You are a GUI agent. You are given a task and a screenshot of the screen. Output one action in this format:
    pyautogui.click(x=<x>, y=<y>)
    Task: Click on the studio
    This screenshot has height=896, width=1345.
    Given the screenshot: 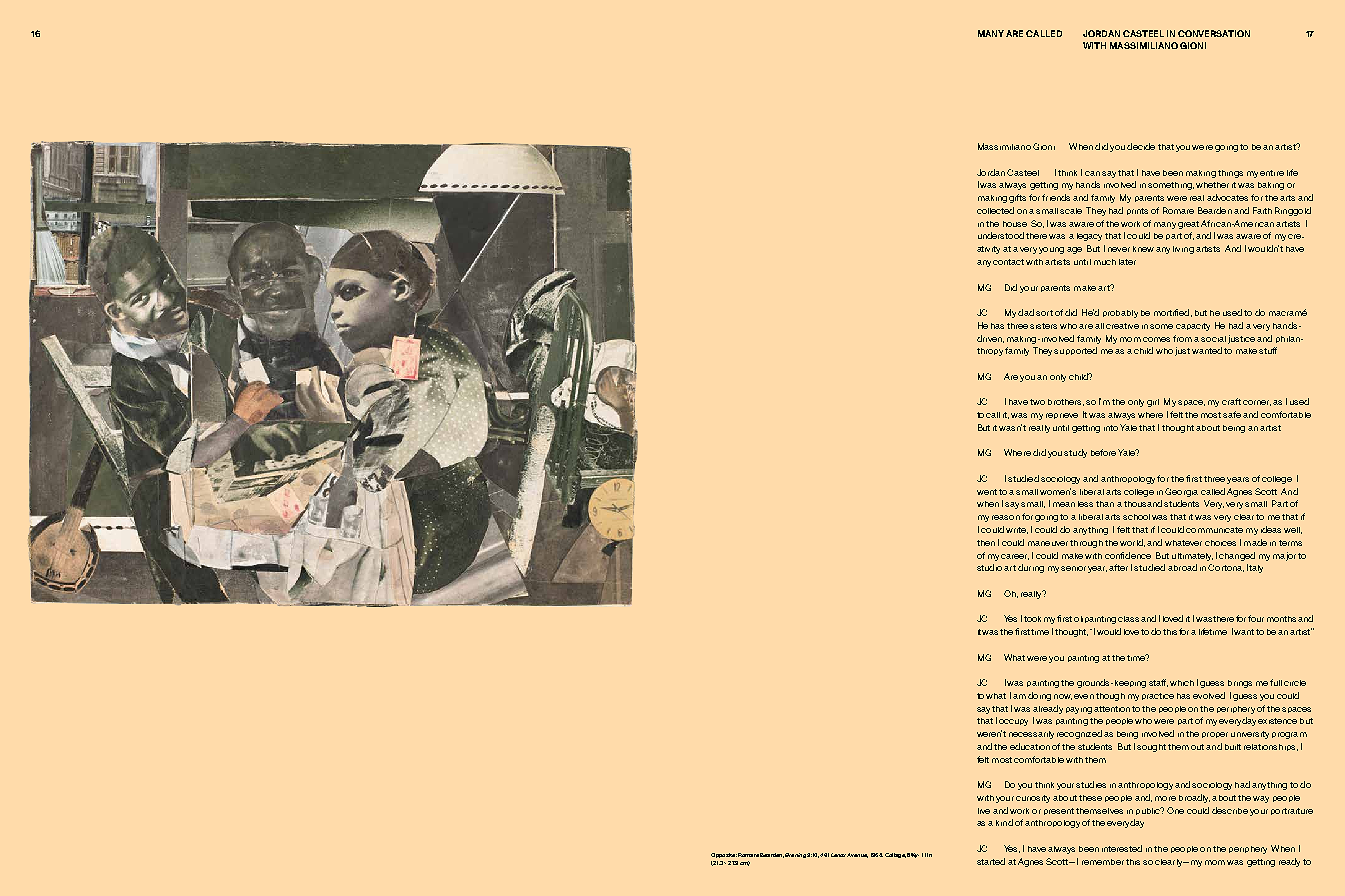 What is the action you would take?
    pyautogui.click(x=989, y=567)
